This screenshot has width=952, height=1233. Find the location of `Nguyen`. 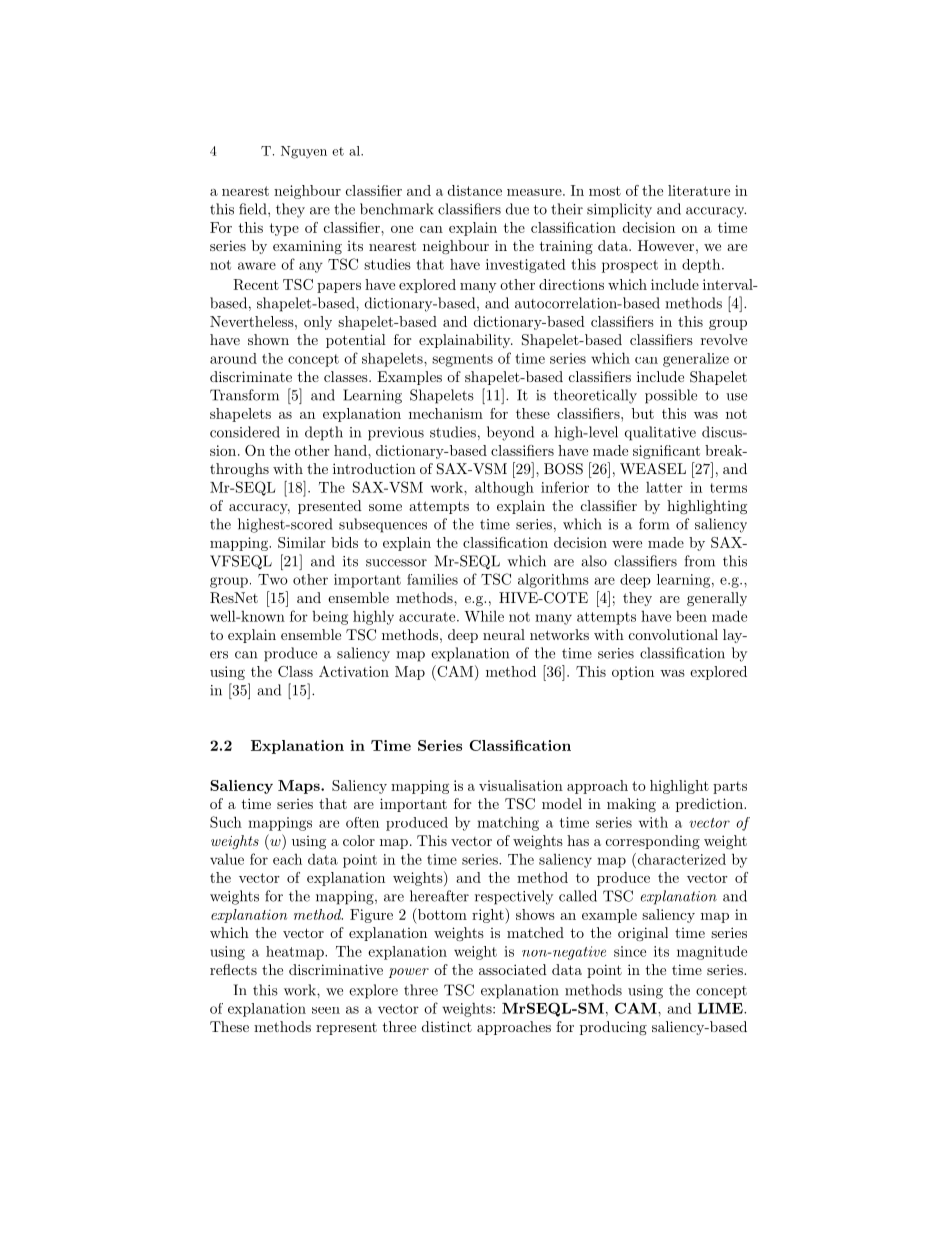

Nguyen is located at coordinates (304, 152).
